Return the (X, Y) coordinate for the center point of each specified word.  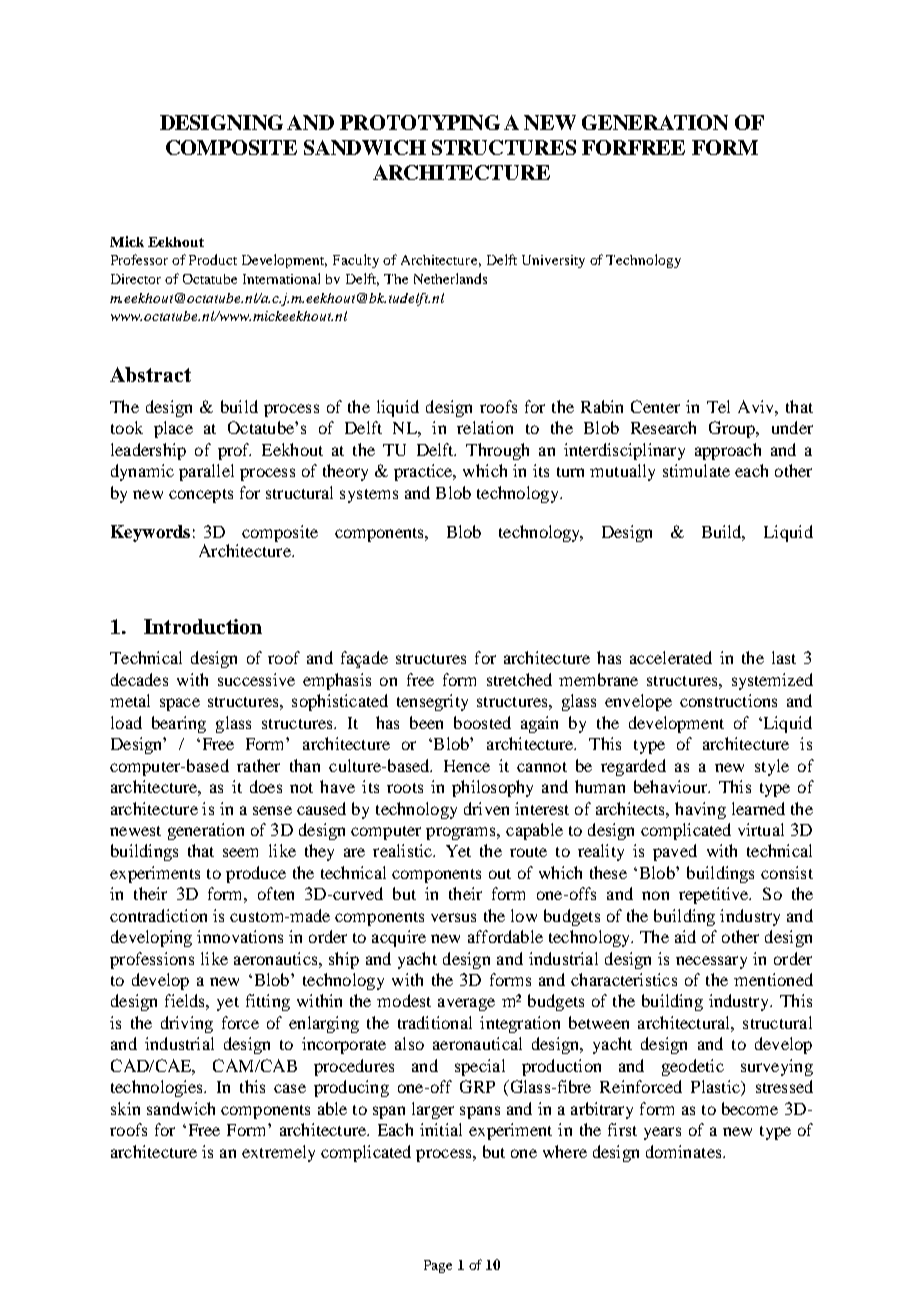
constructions (728, 700)
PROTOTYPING (420, 122)
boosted (482, 722)
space (180, 704)
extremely (278, 1153)
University (553, 261)
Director (136, 279)
